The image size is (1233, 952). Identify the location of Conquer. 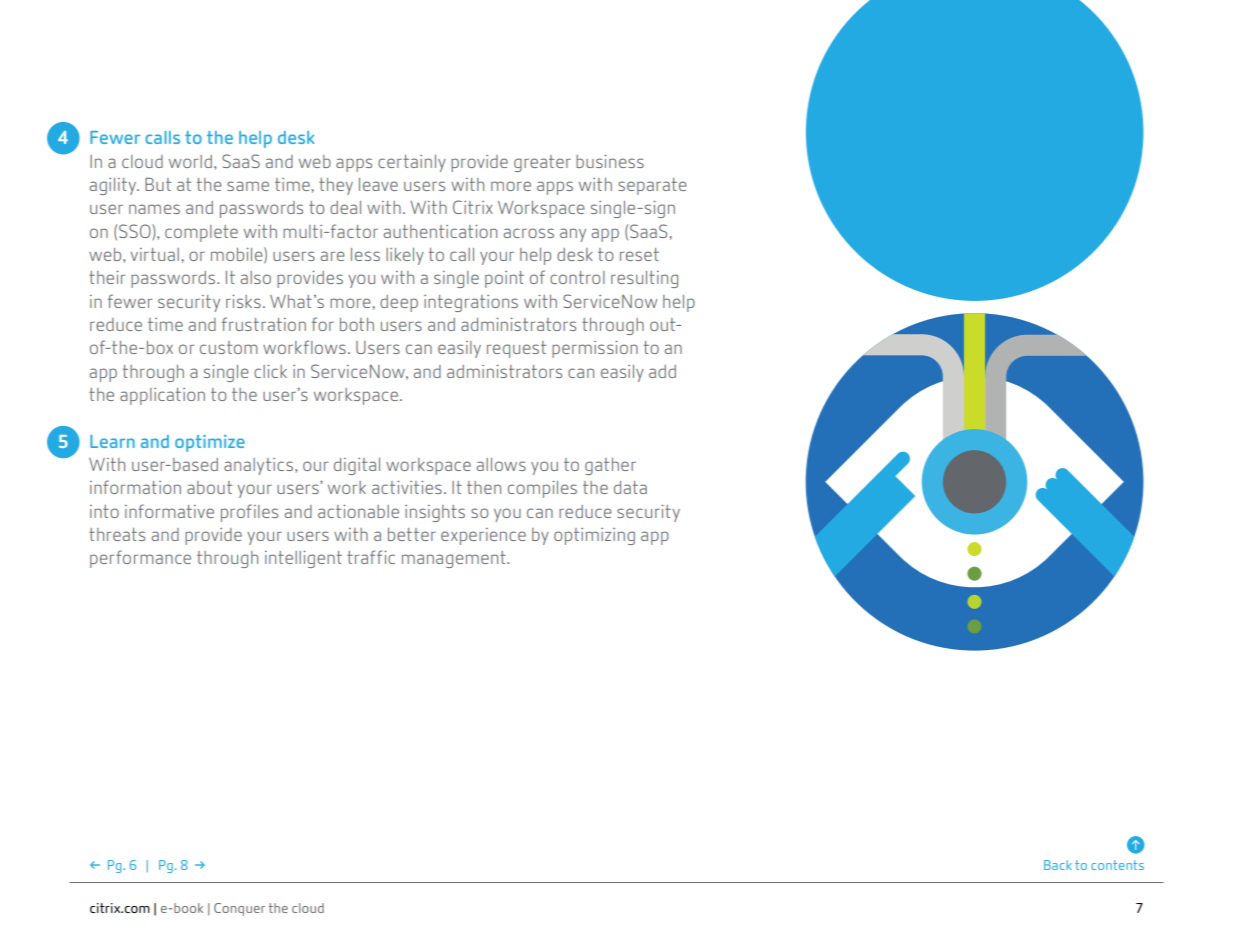
(239, 909).
